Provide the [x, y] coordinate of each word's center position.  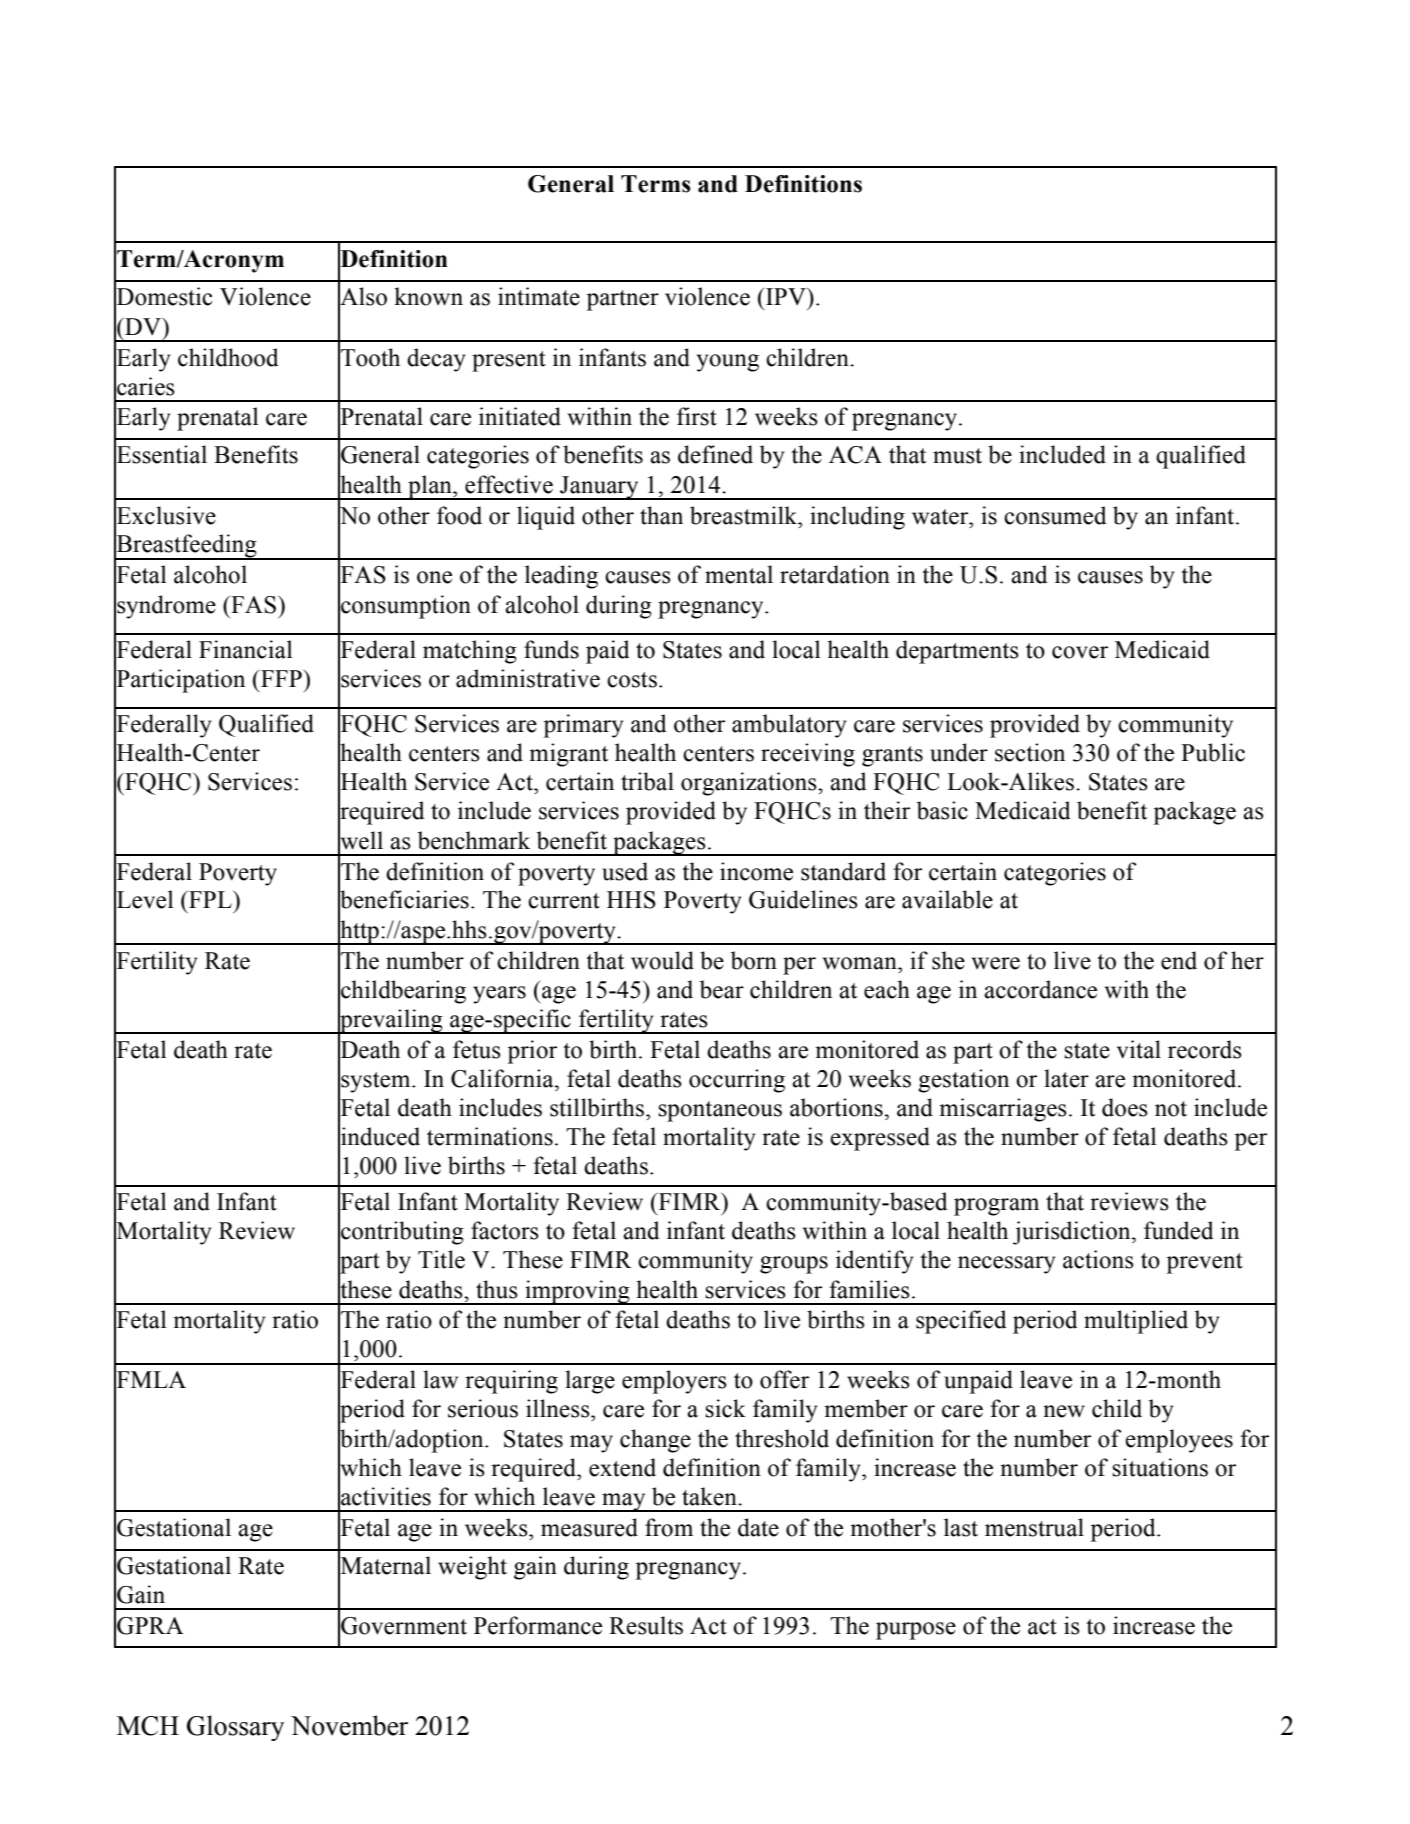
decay [436, 360]
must [957, 456]
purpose [916, 1631]
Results [646, 1625]
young [728, 363]
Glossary [235, 1728]
